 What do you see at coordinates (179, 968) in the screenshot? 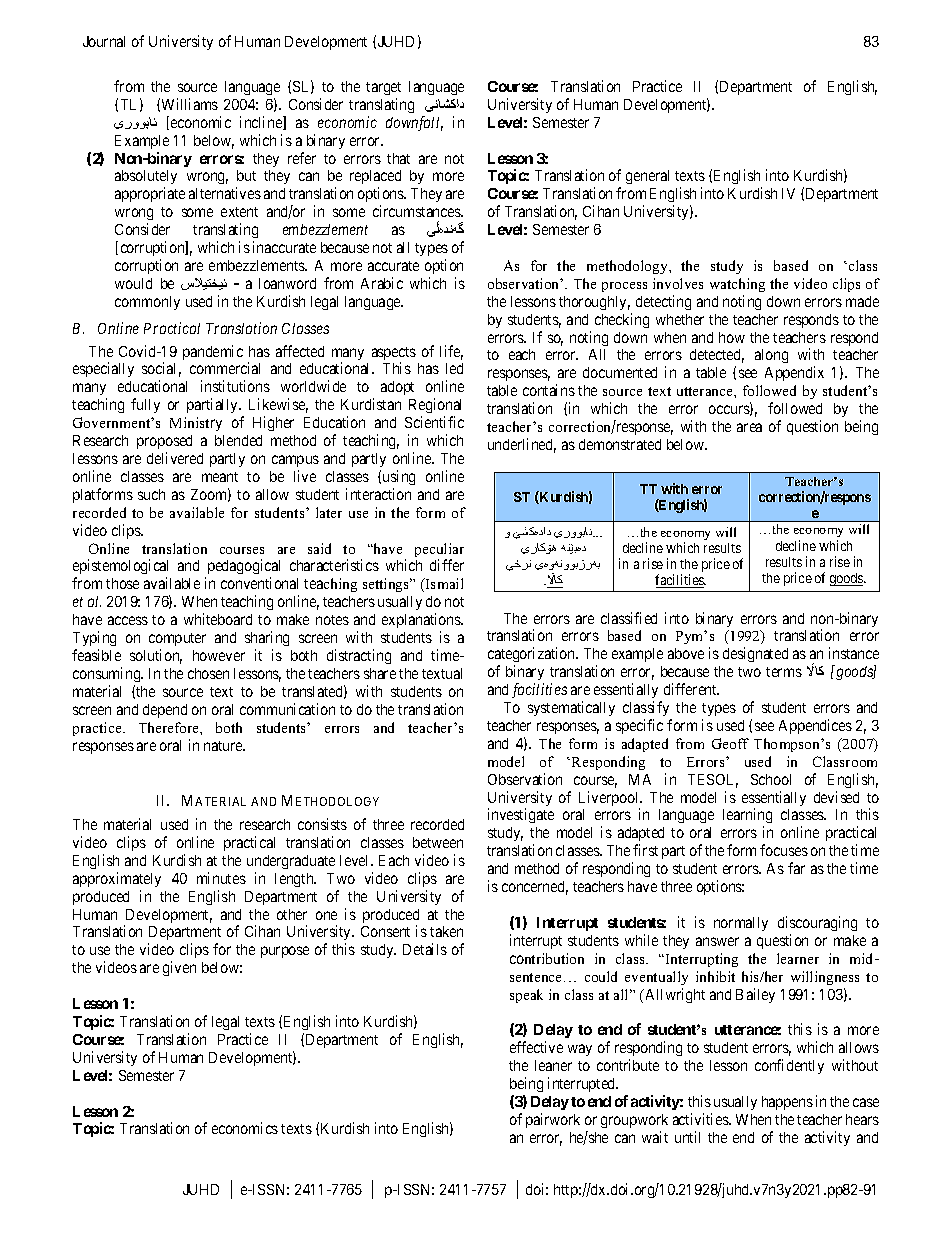
I see `given` at bounding box center [179, 968].
